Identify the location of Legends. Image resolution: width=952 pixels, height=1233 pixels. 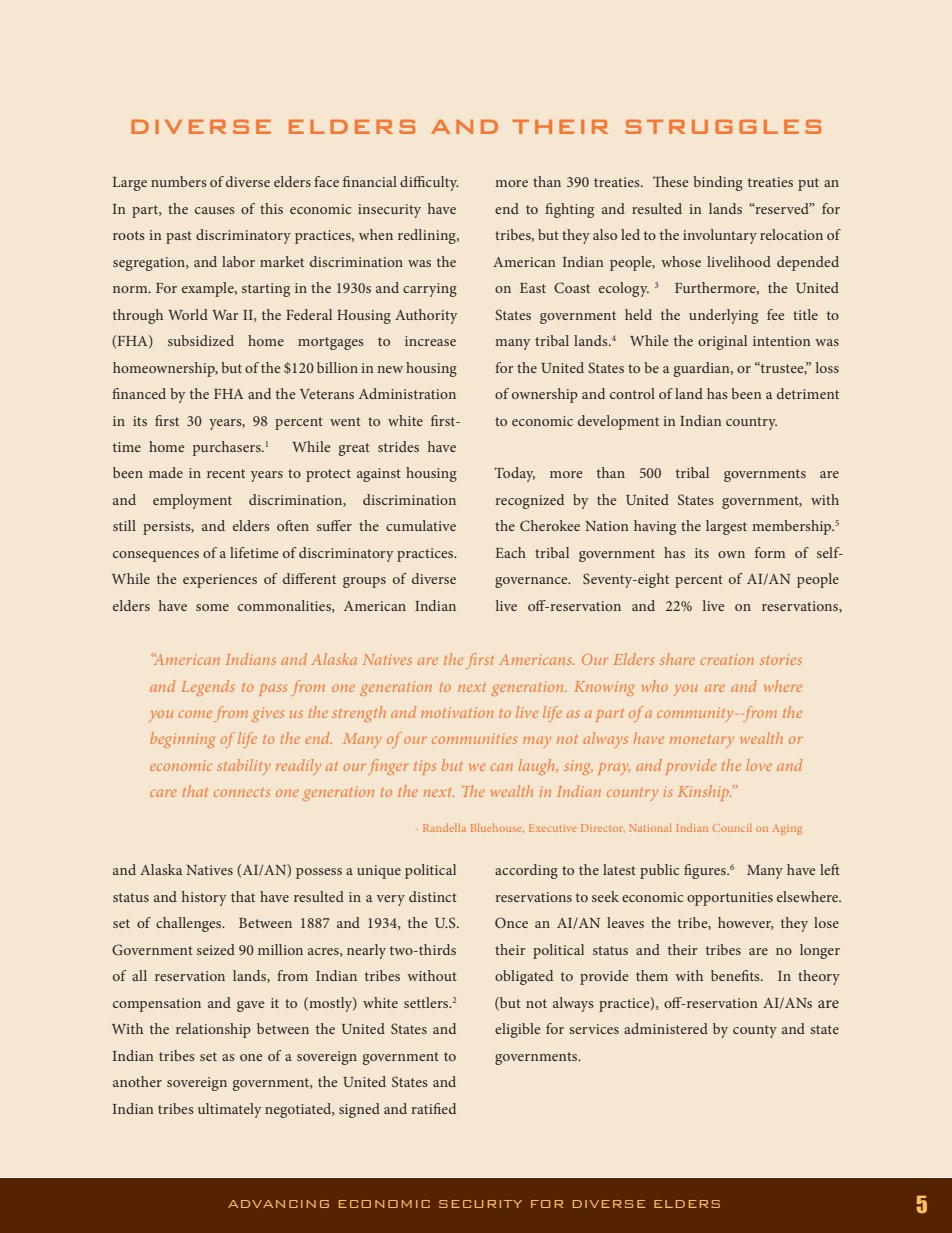
(208, 688).
